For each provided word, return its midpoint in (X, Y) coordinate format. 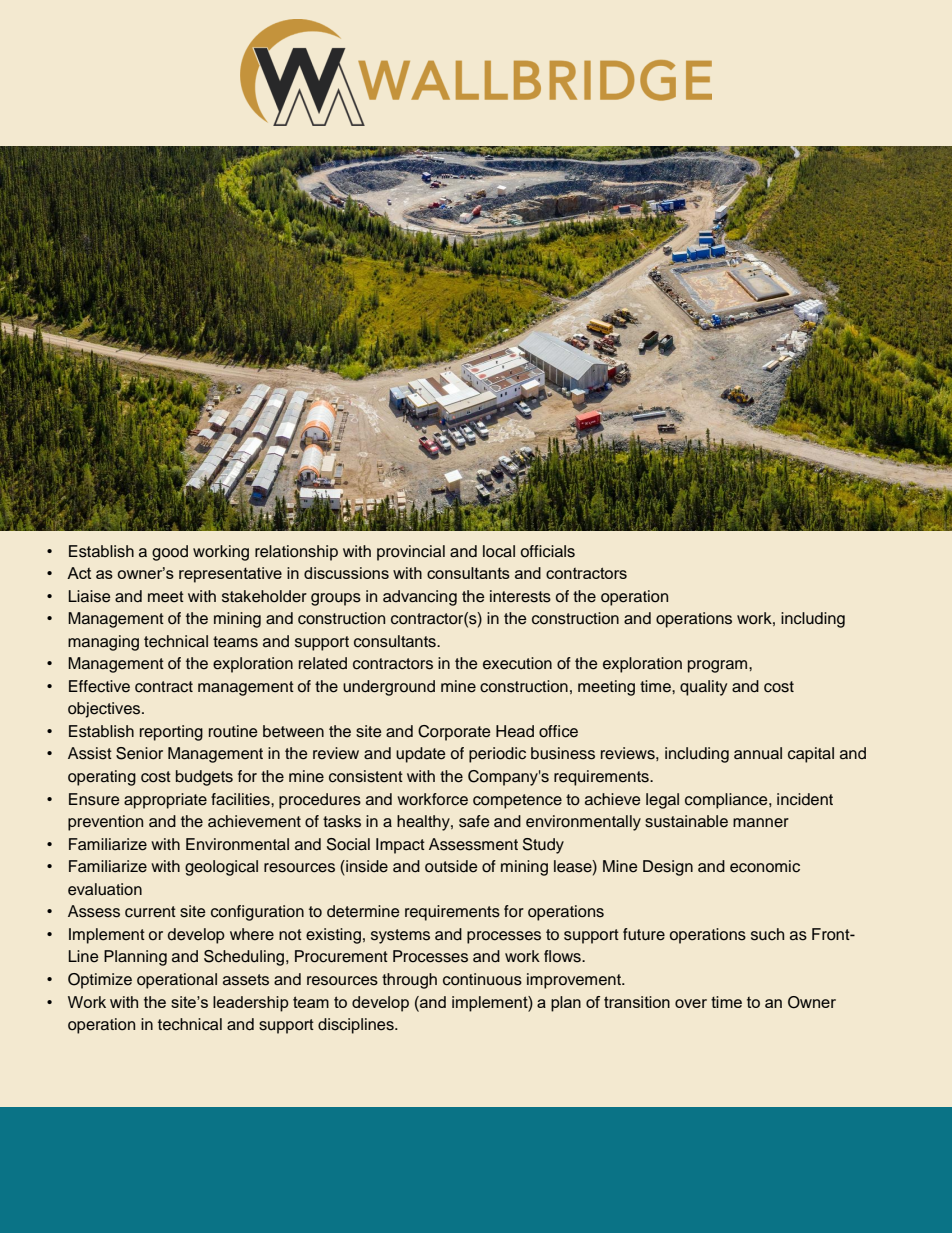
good (170, 553)
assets (246, 980)
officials (548, 551)
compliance (727, 801)
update (421, 755)
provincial (411, 553)
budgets (204, 778)
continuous (482, 979)
